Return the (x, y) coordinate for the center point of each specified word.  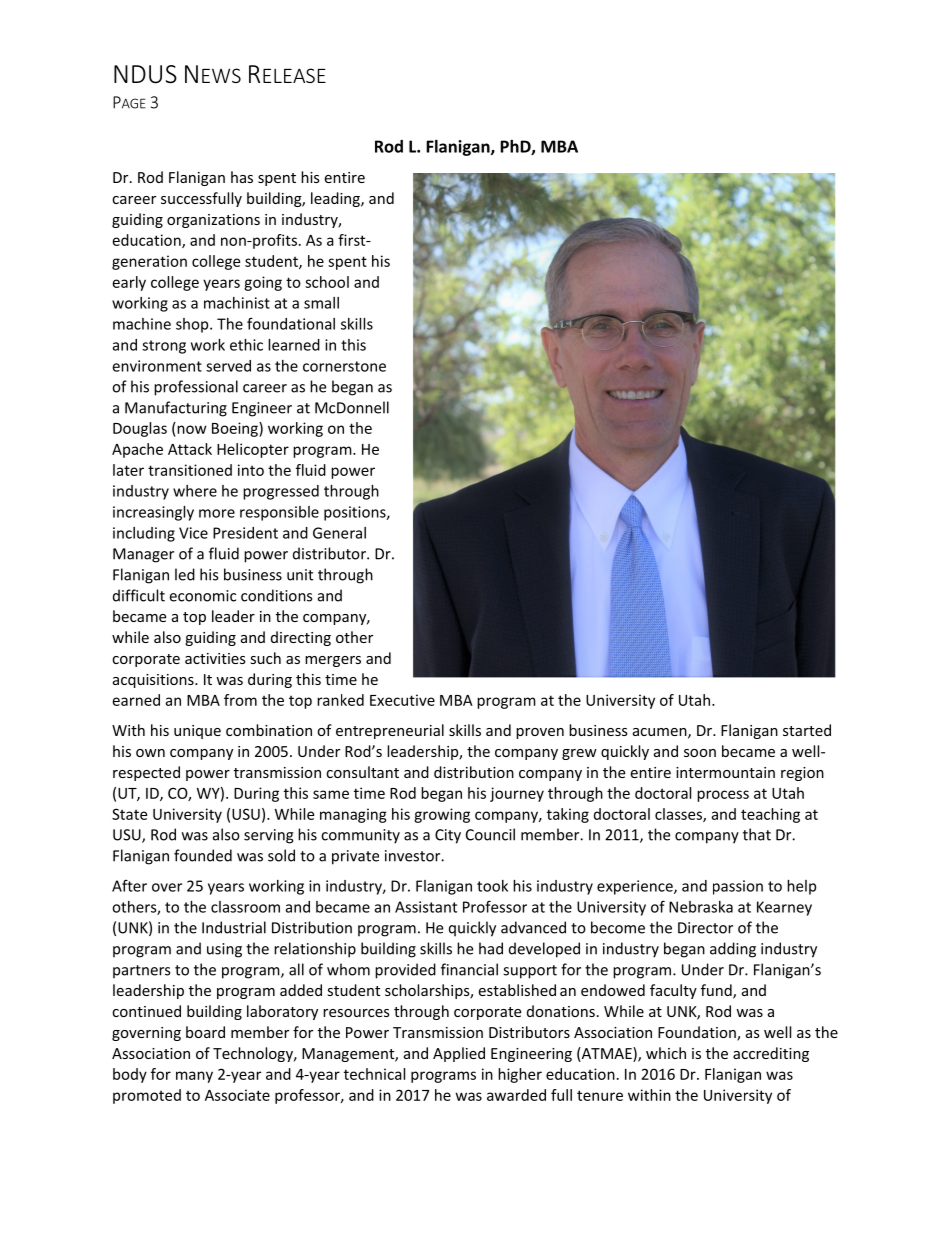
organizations (213, 221)
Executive (402, 700)
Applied (459, 1054)
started (807, 730)
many (194, 1077)
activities (215, 658)
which (666, 1053)
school (327, 282)
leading (336, 199)
